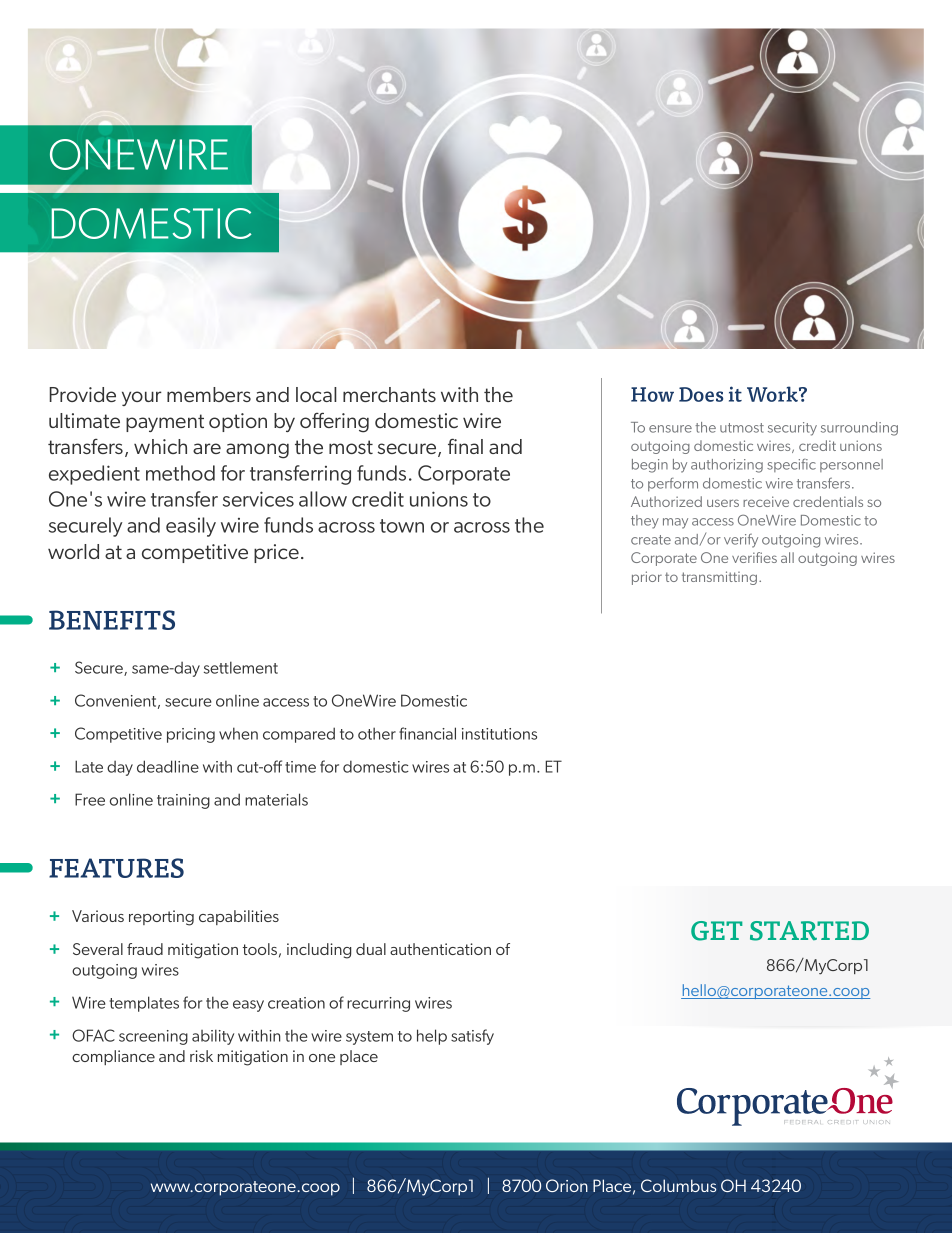  Describe the element at coordinates (183, 801) in the screenshot. I see `training` at that location.
